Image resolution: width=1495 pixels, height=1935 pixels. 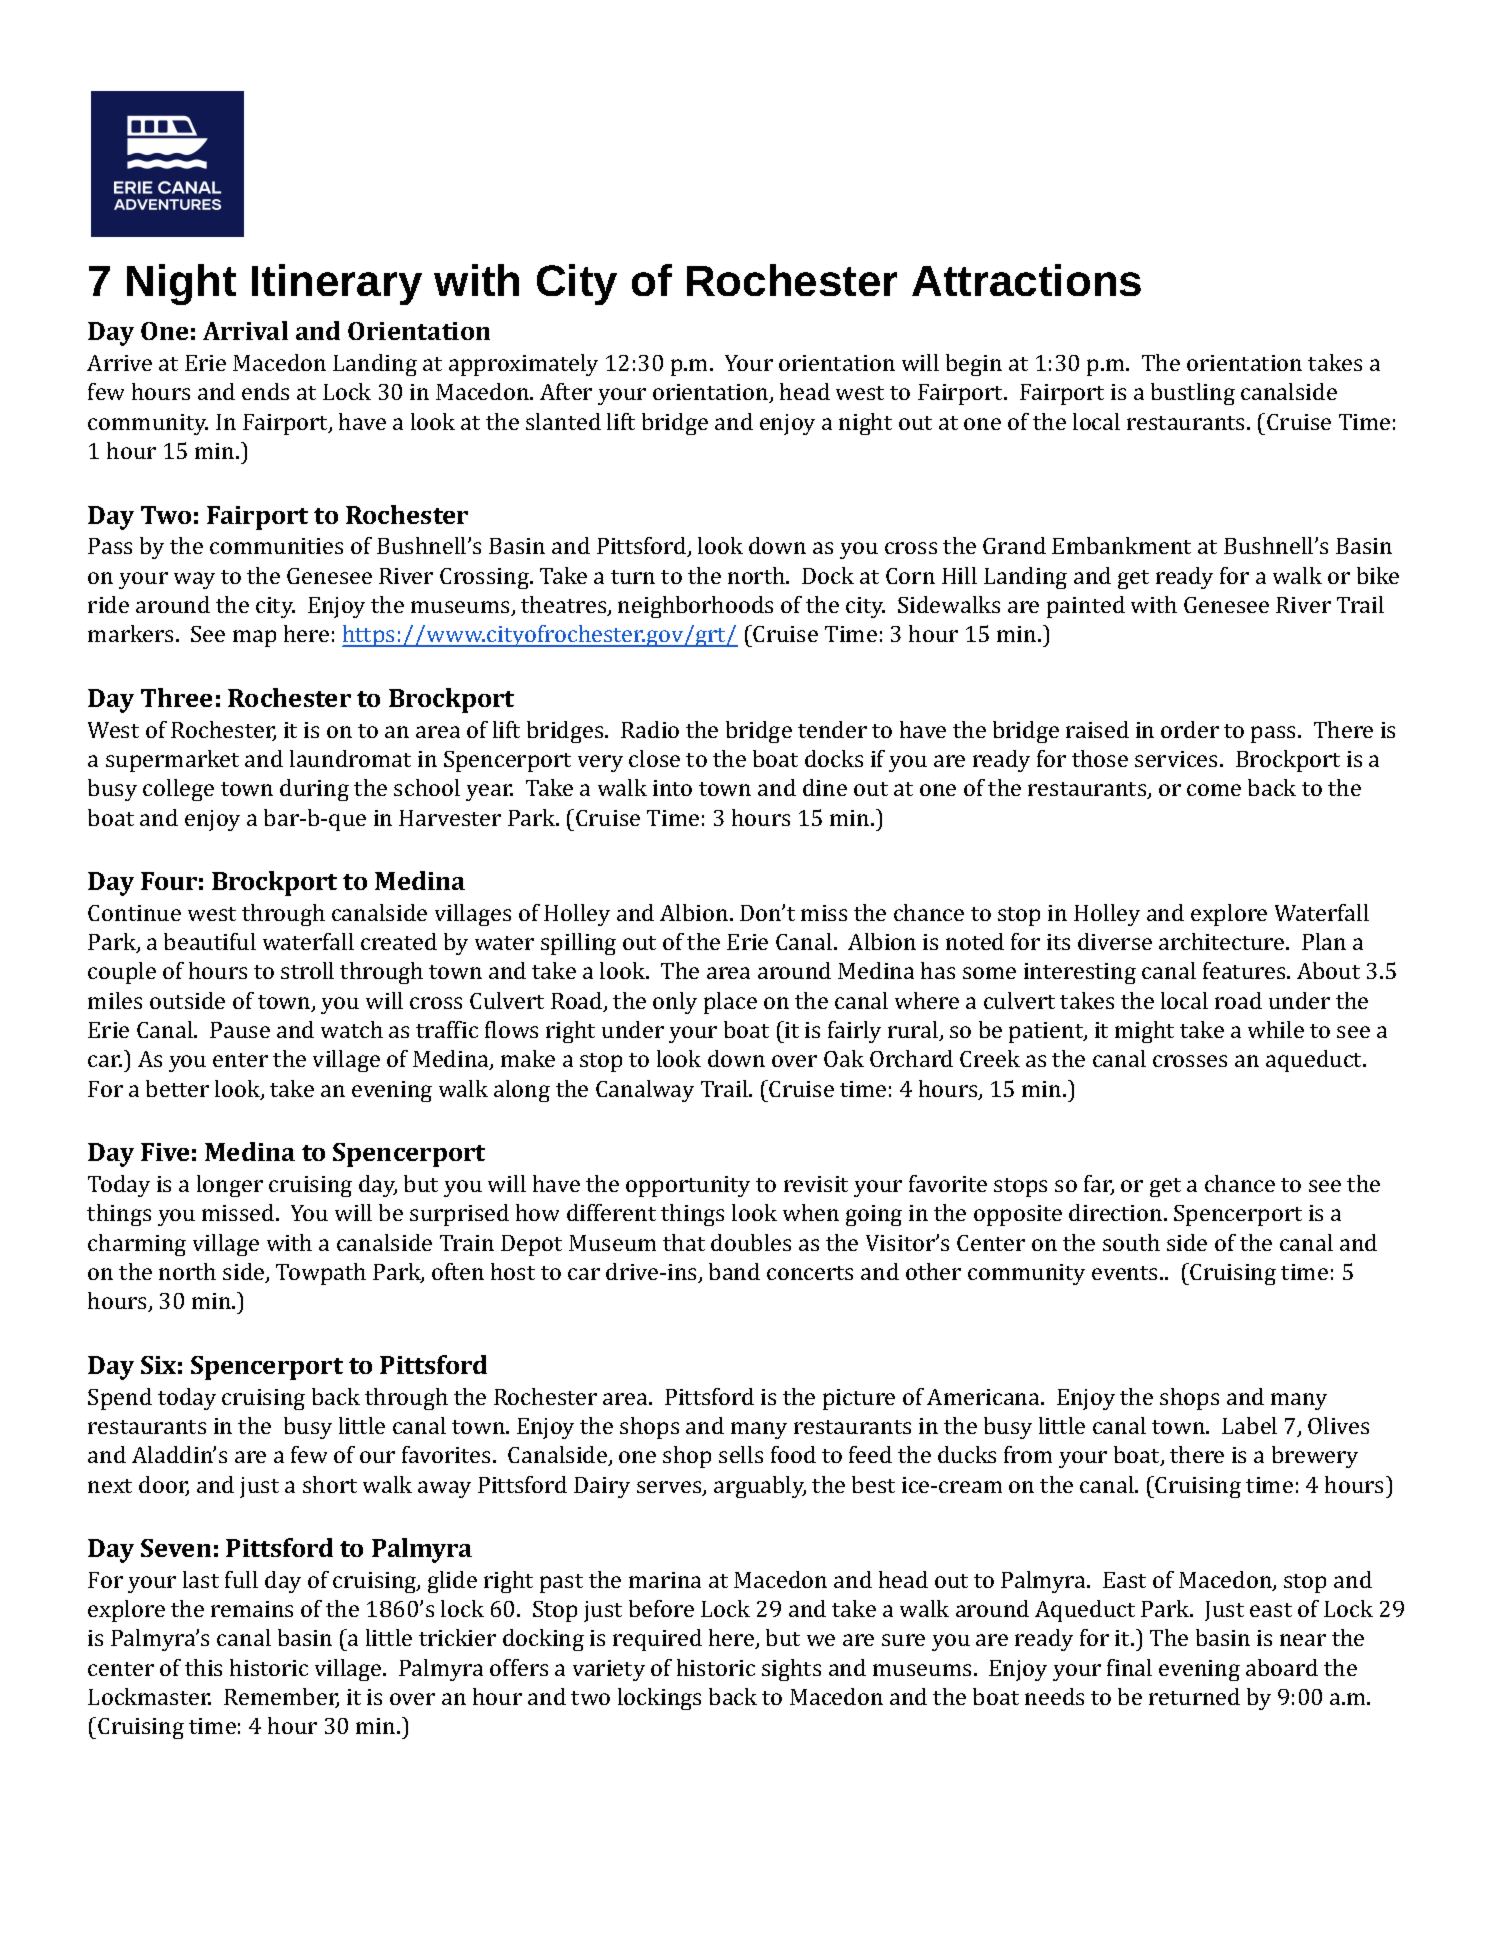 What do you see at coordinates (672, 788) in the screenshot?
I see `into` at bounding box center [672, 788].
